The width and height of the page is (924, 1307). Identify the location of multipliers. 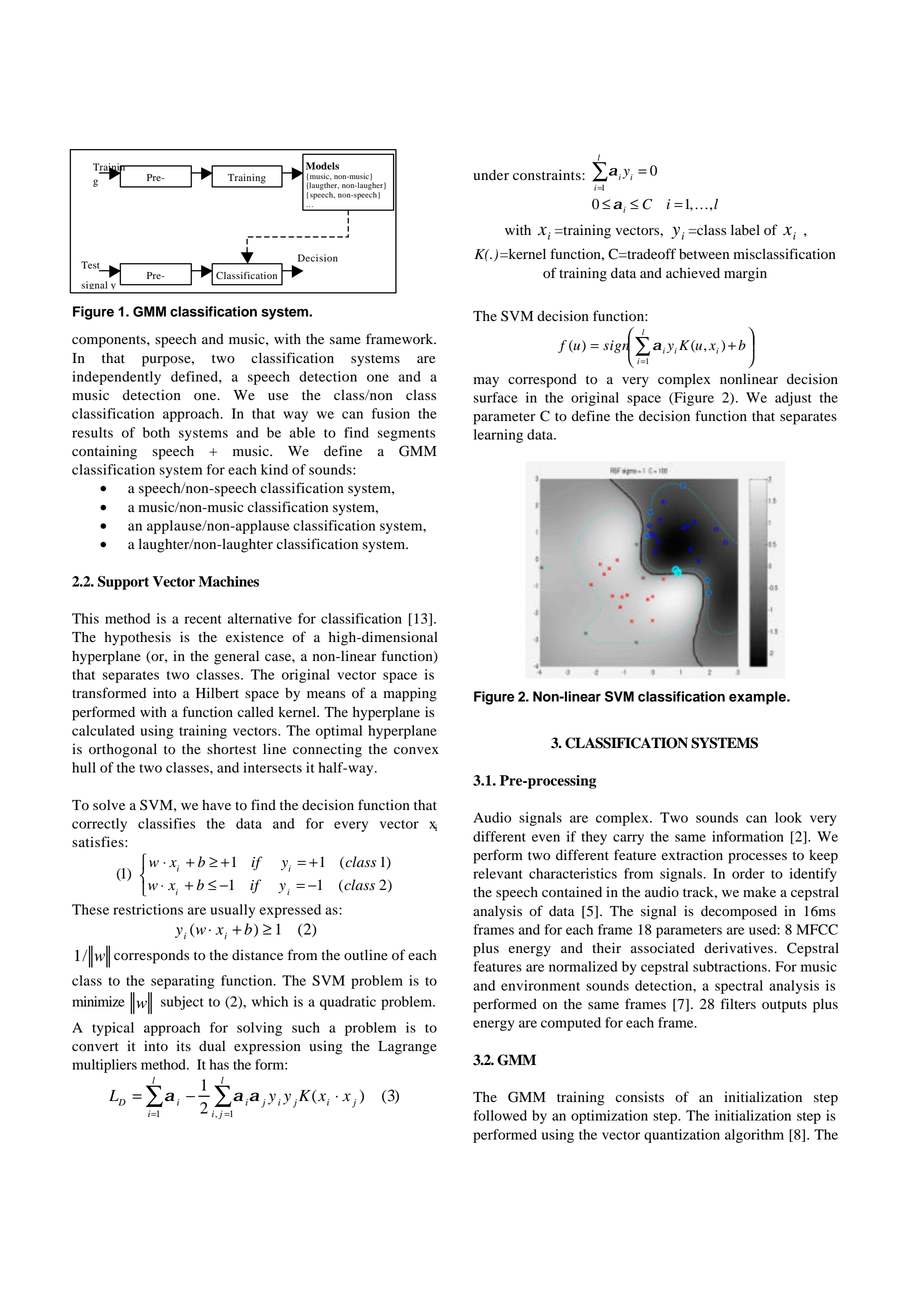
(104, 1066).
